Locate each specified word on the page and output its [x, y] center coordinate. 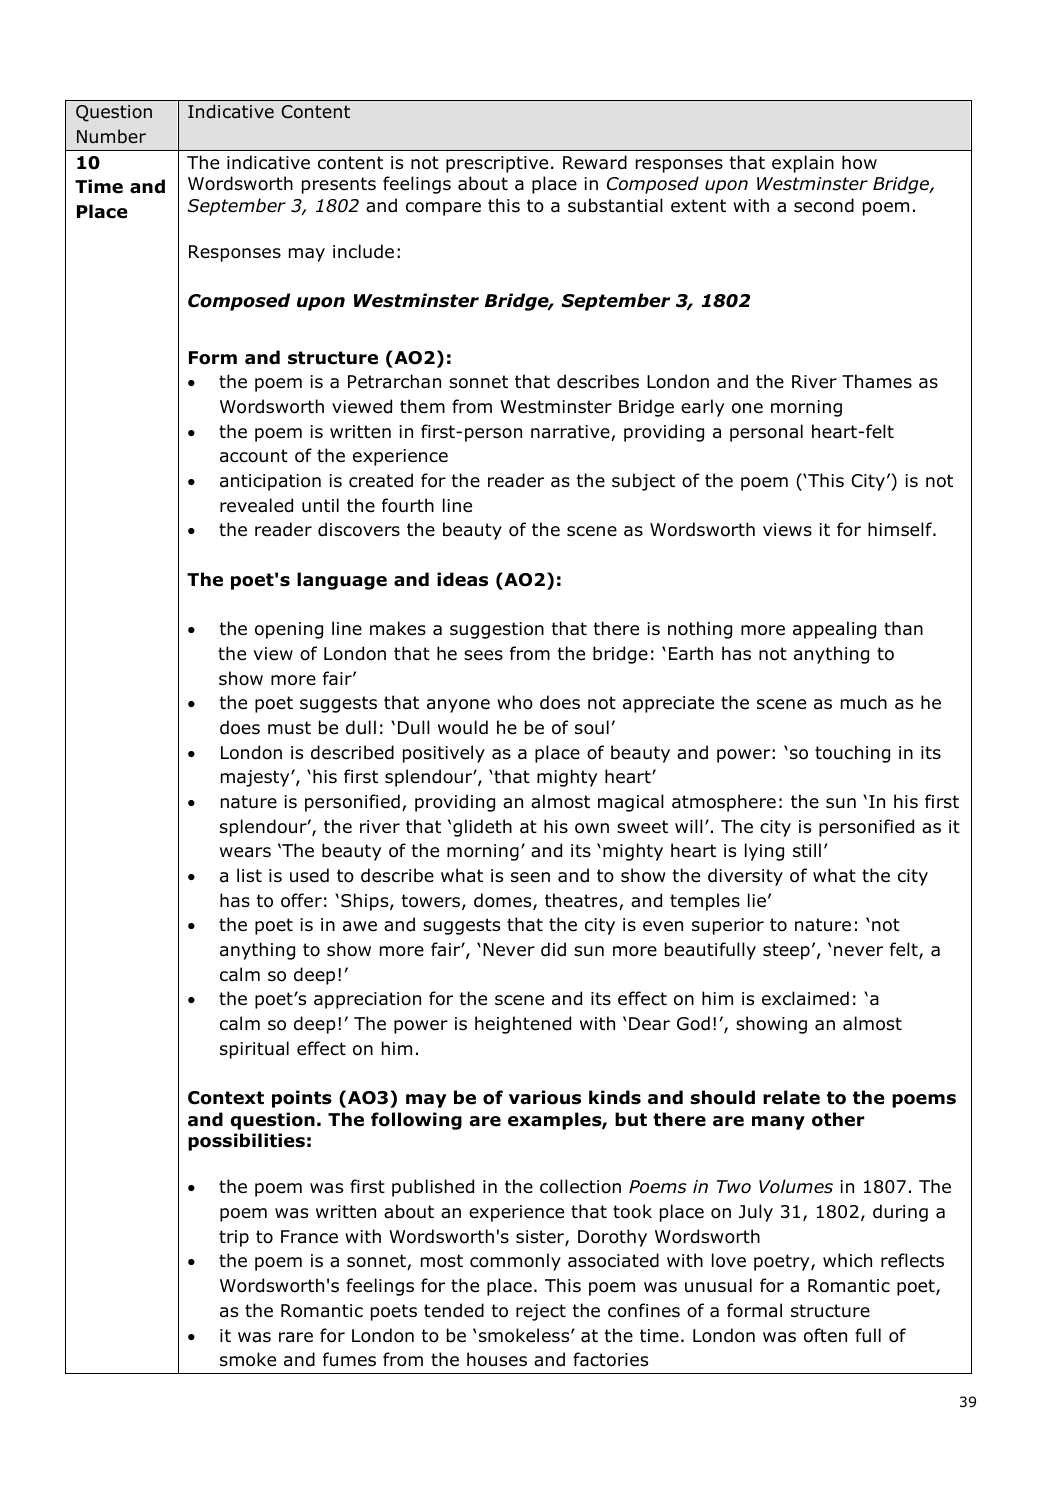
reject [541, 1312]
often [825, 1335]
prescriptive [497, 164]
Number [111, 136]
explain [803, 164]
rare [296, 1337]
